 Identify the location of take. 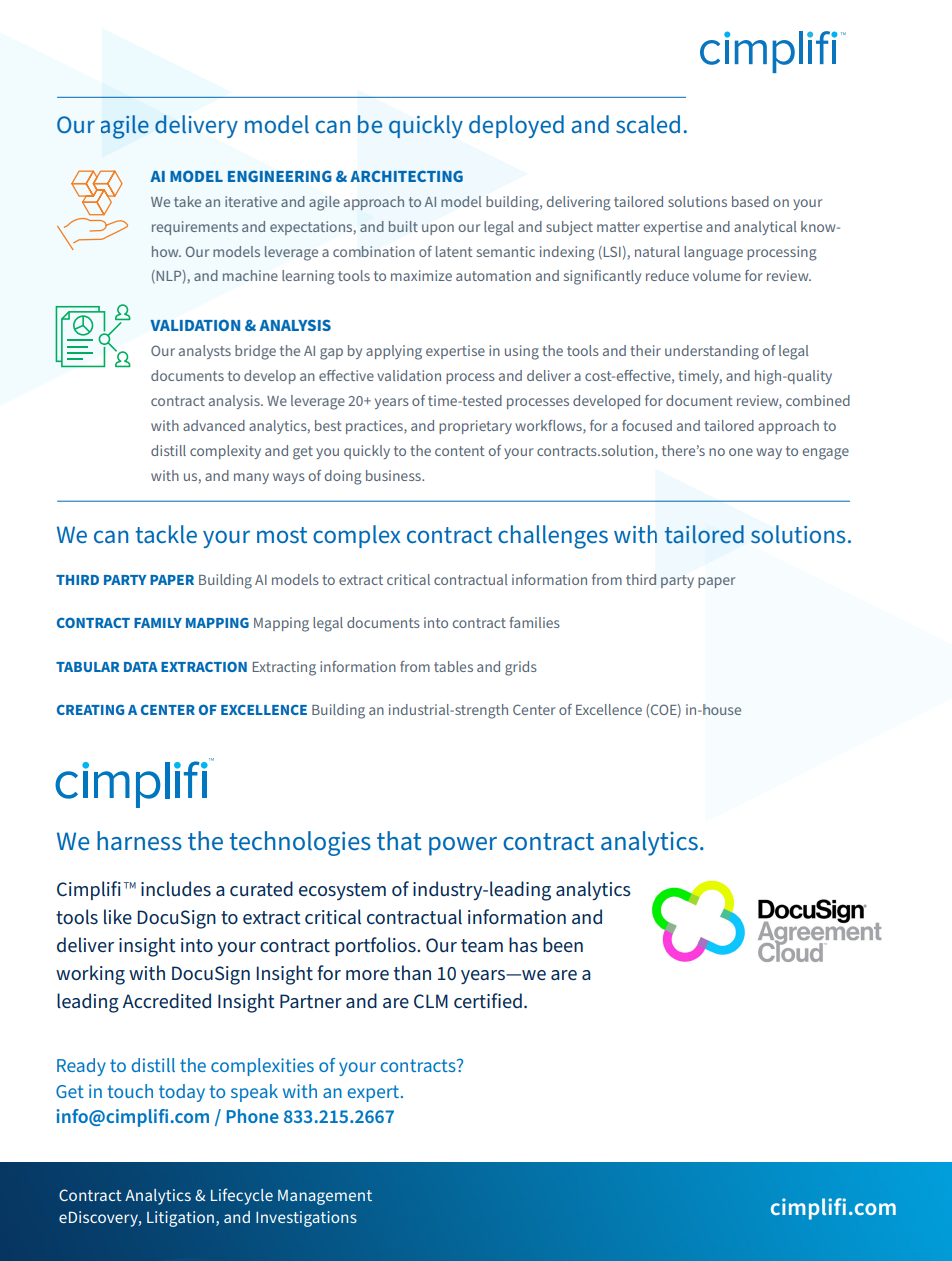
(187, 201).
